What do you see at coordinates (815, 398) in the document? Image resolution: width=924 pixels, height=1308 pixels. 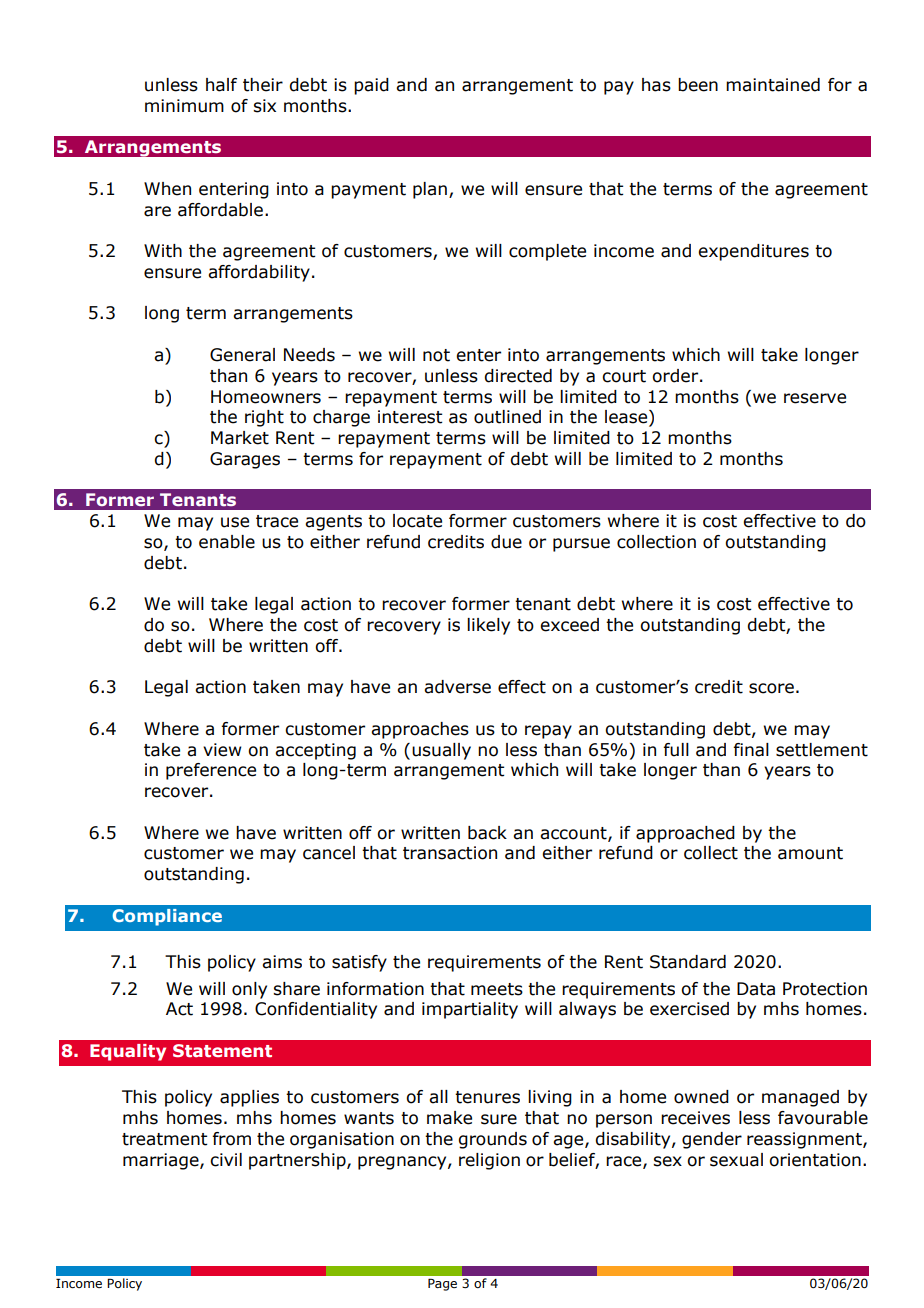 I see `reserve` at bounding box center [815, 398].
